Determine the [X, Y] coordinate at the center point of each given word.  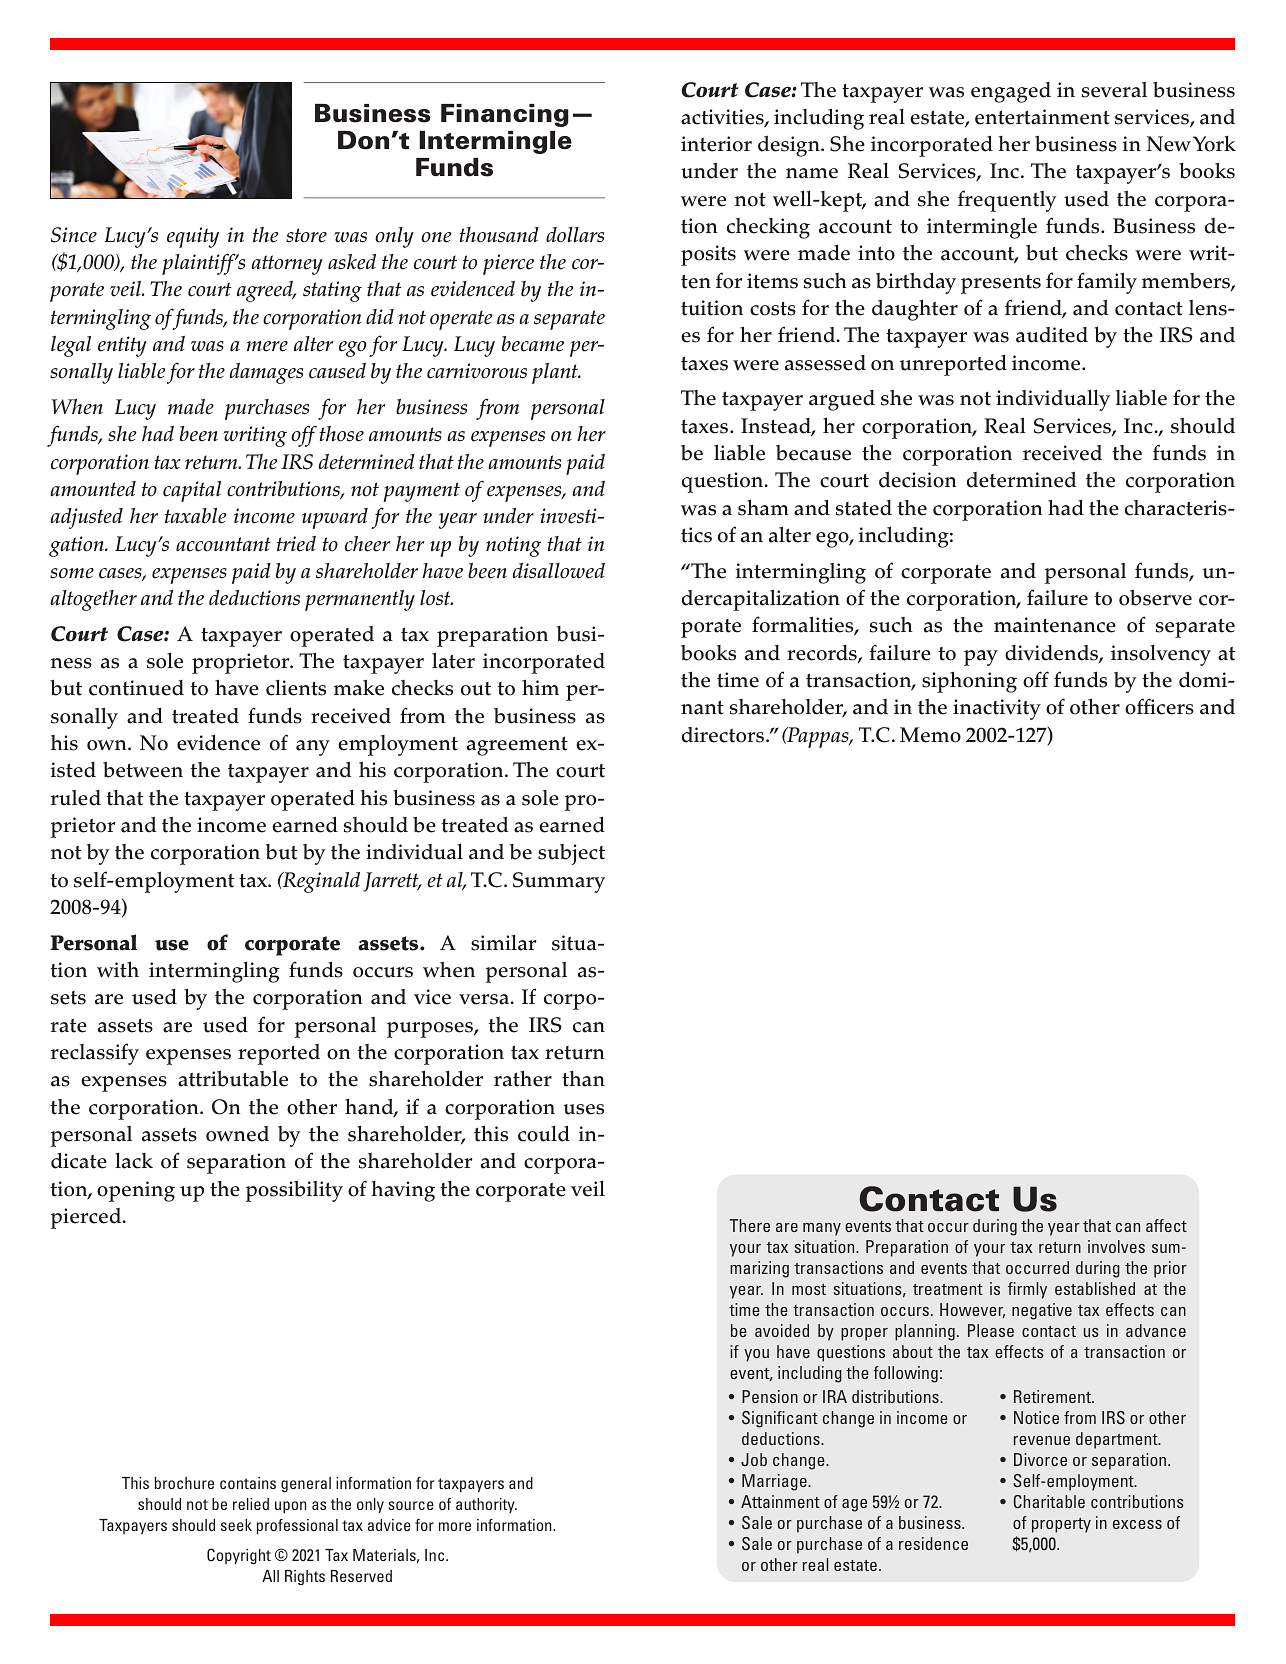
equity [193, 237]
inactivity [997, 709]
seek [236, 1525]
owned [237, 1134]
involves [1116, 1246]
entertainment [1042, 117]
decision [918, 480]
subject [571, 854]
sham [763, 508]
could [544, 1134]
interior [716, 144]
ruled [76, 798]
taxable [196, 516]
